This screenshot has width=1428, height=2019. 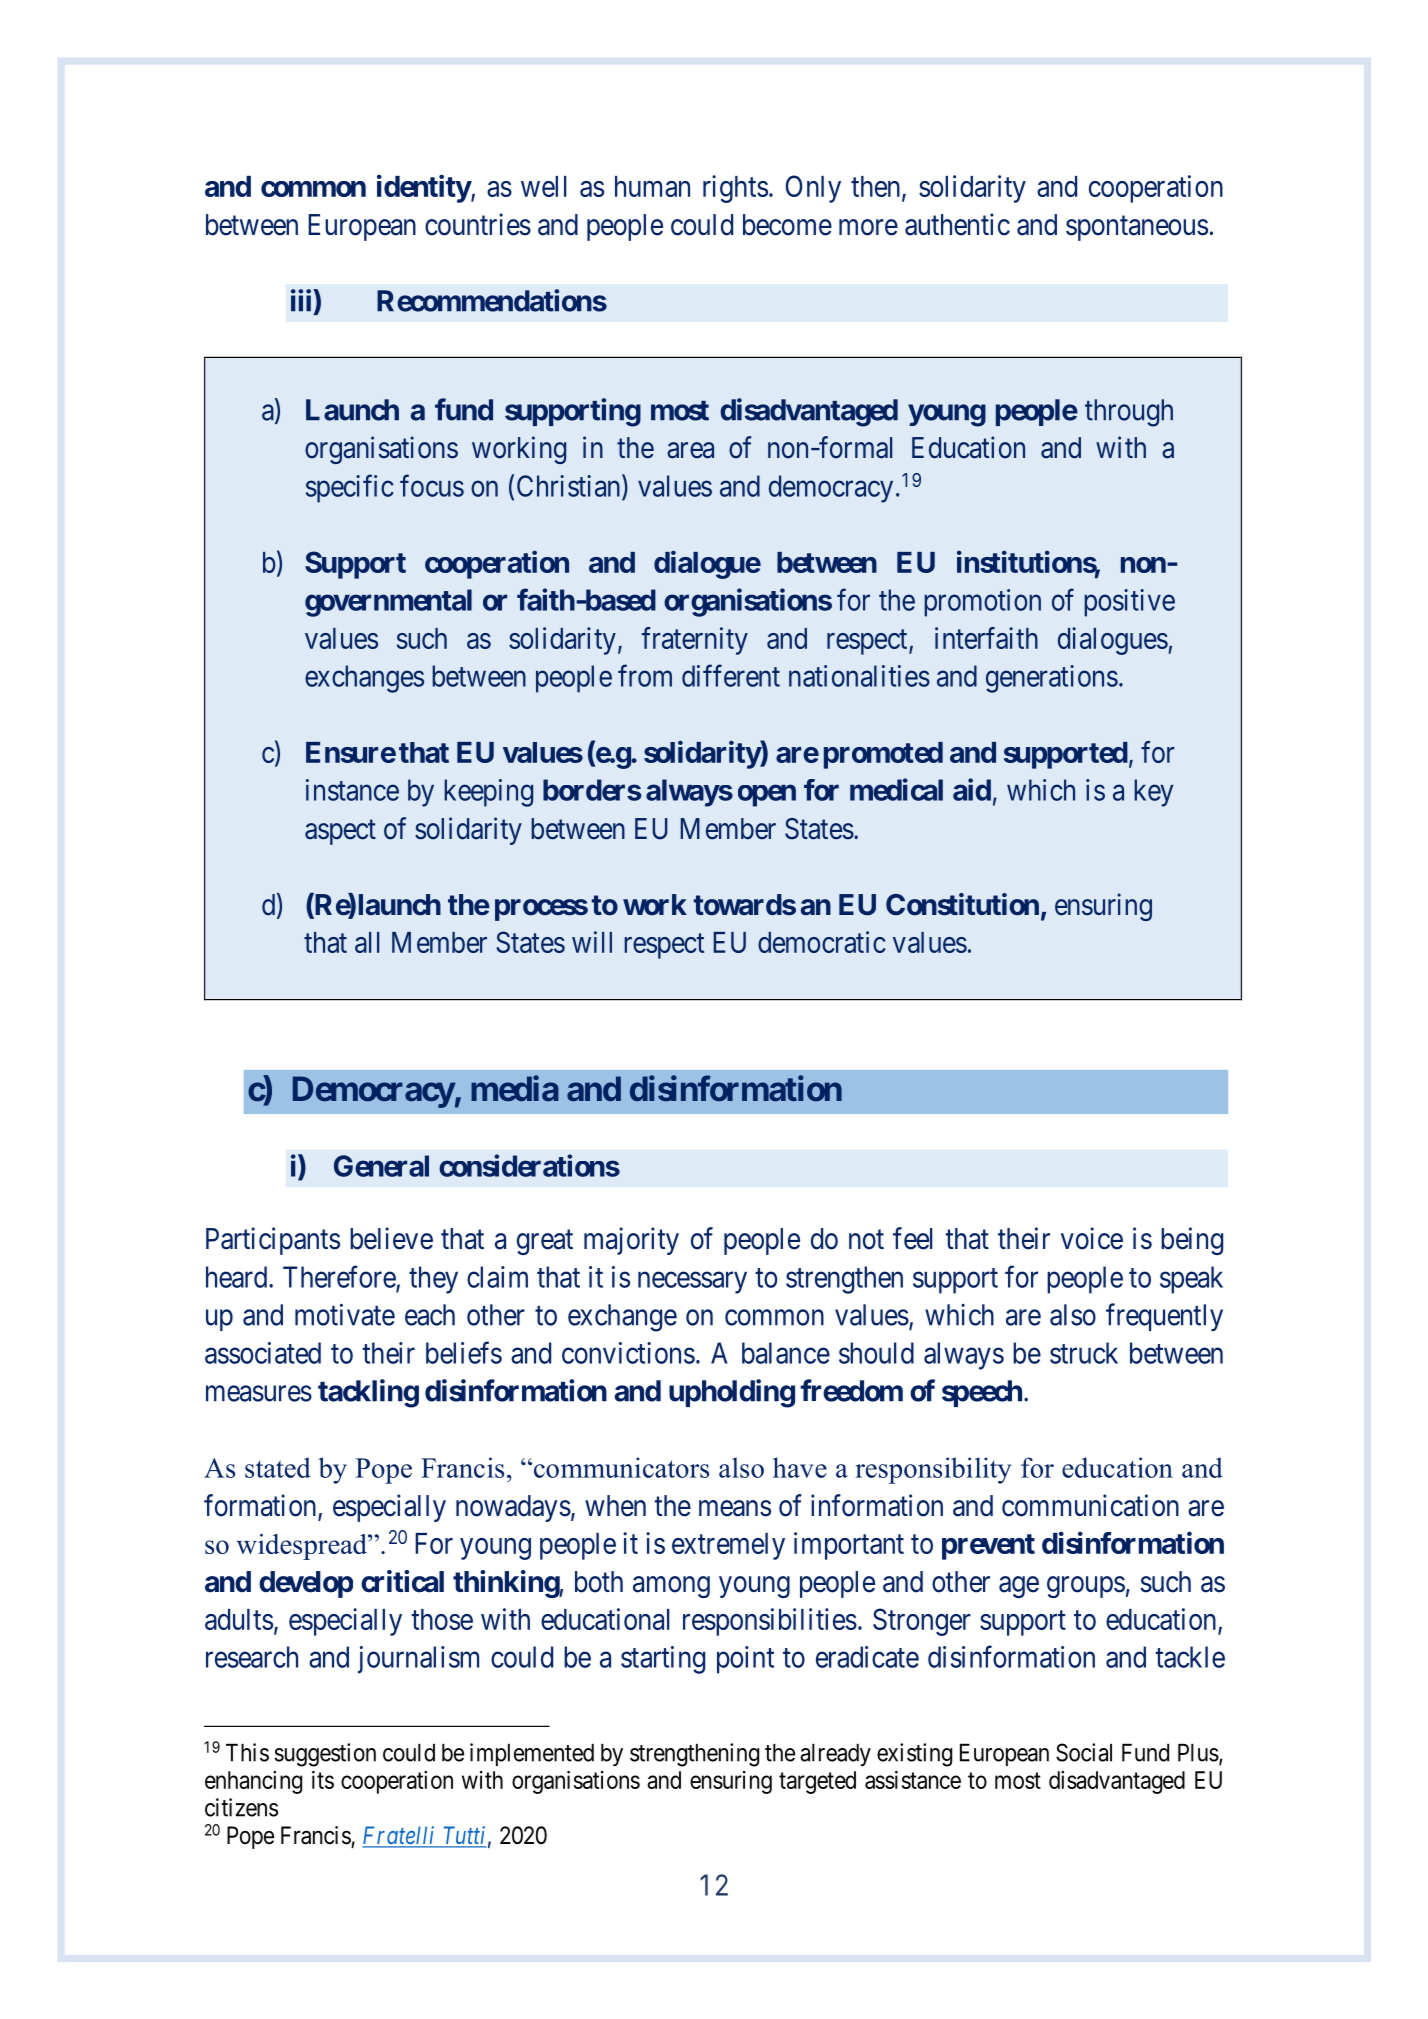 I want to click on suggestion, so click(x=325, y=1755).
